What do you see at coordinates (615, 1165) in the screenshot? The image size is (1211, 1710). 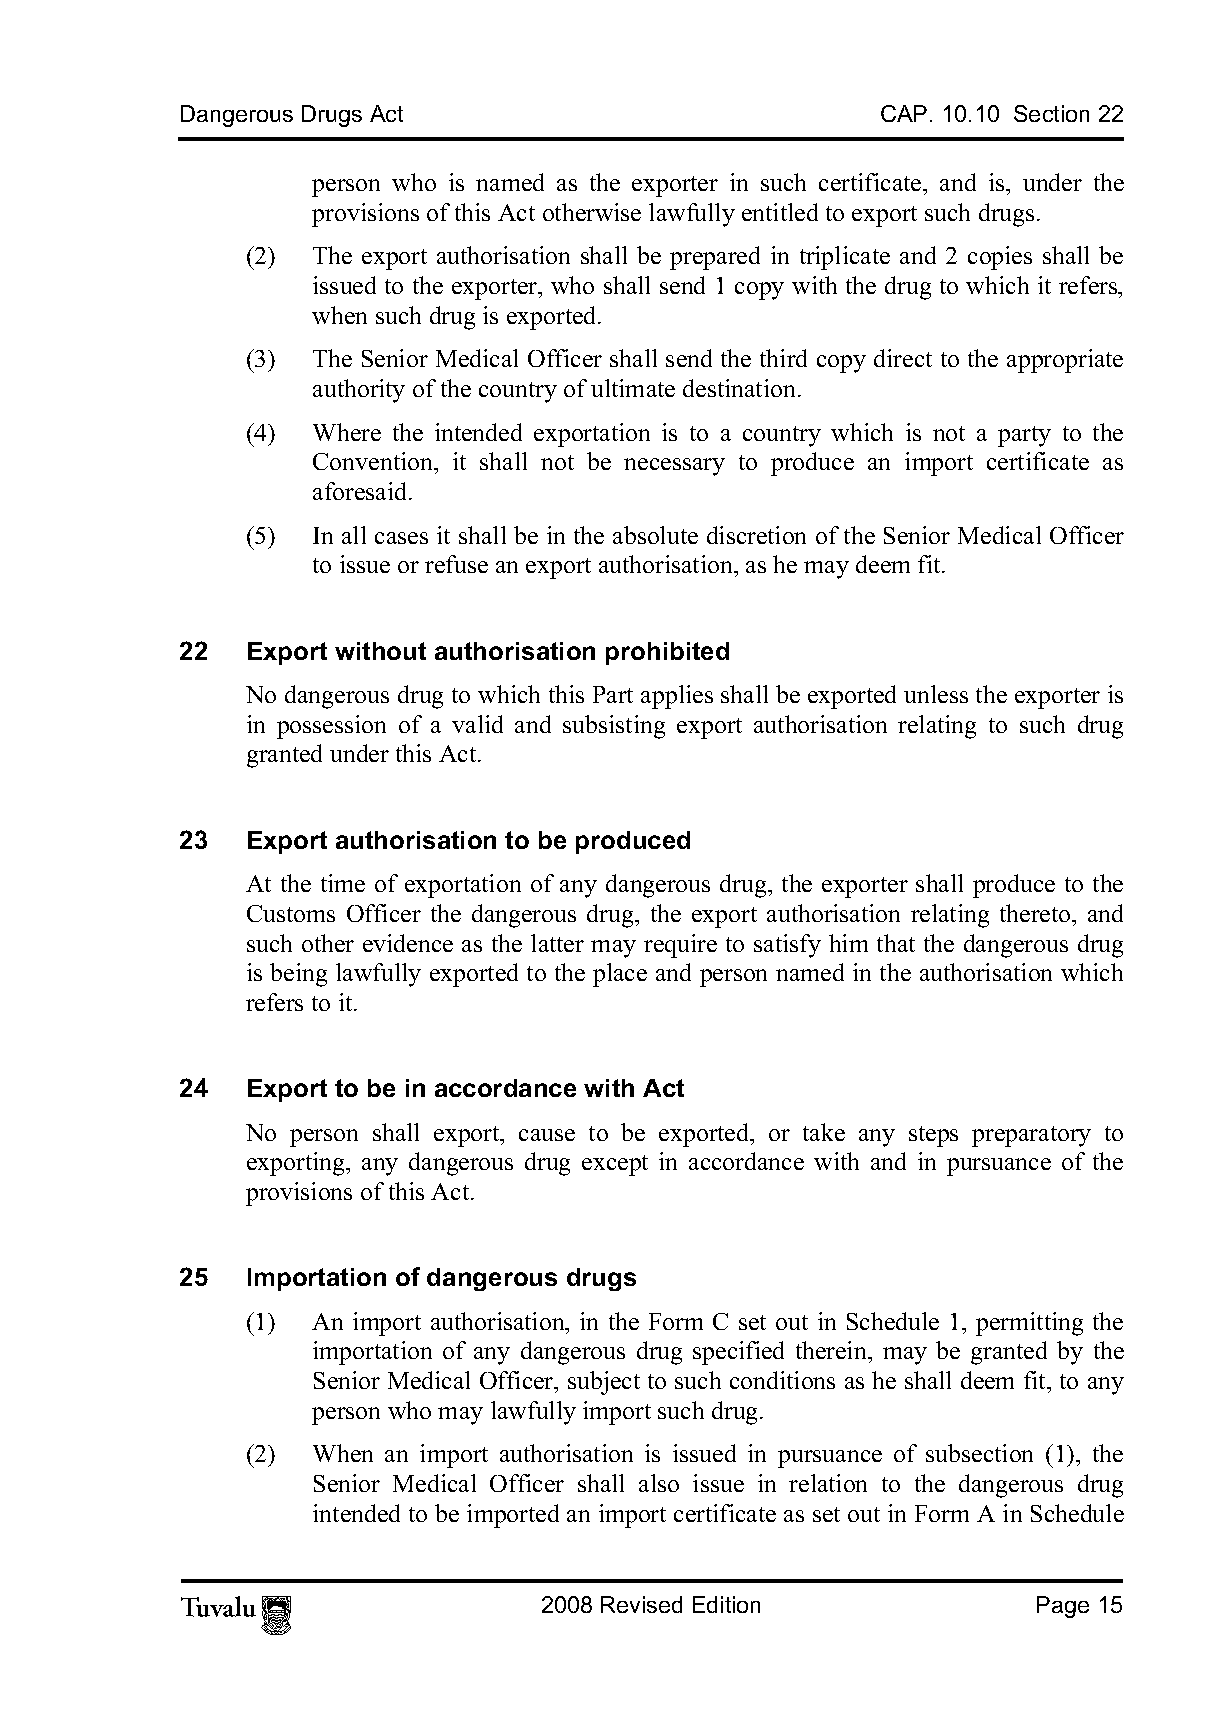 I see `except` at bounding box center [615, 1165].
